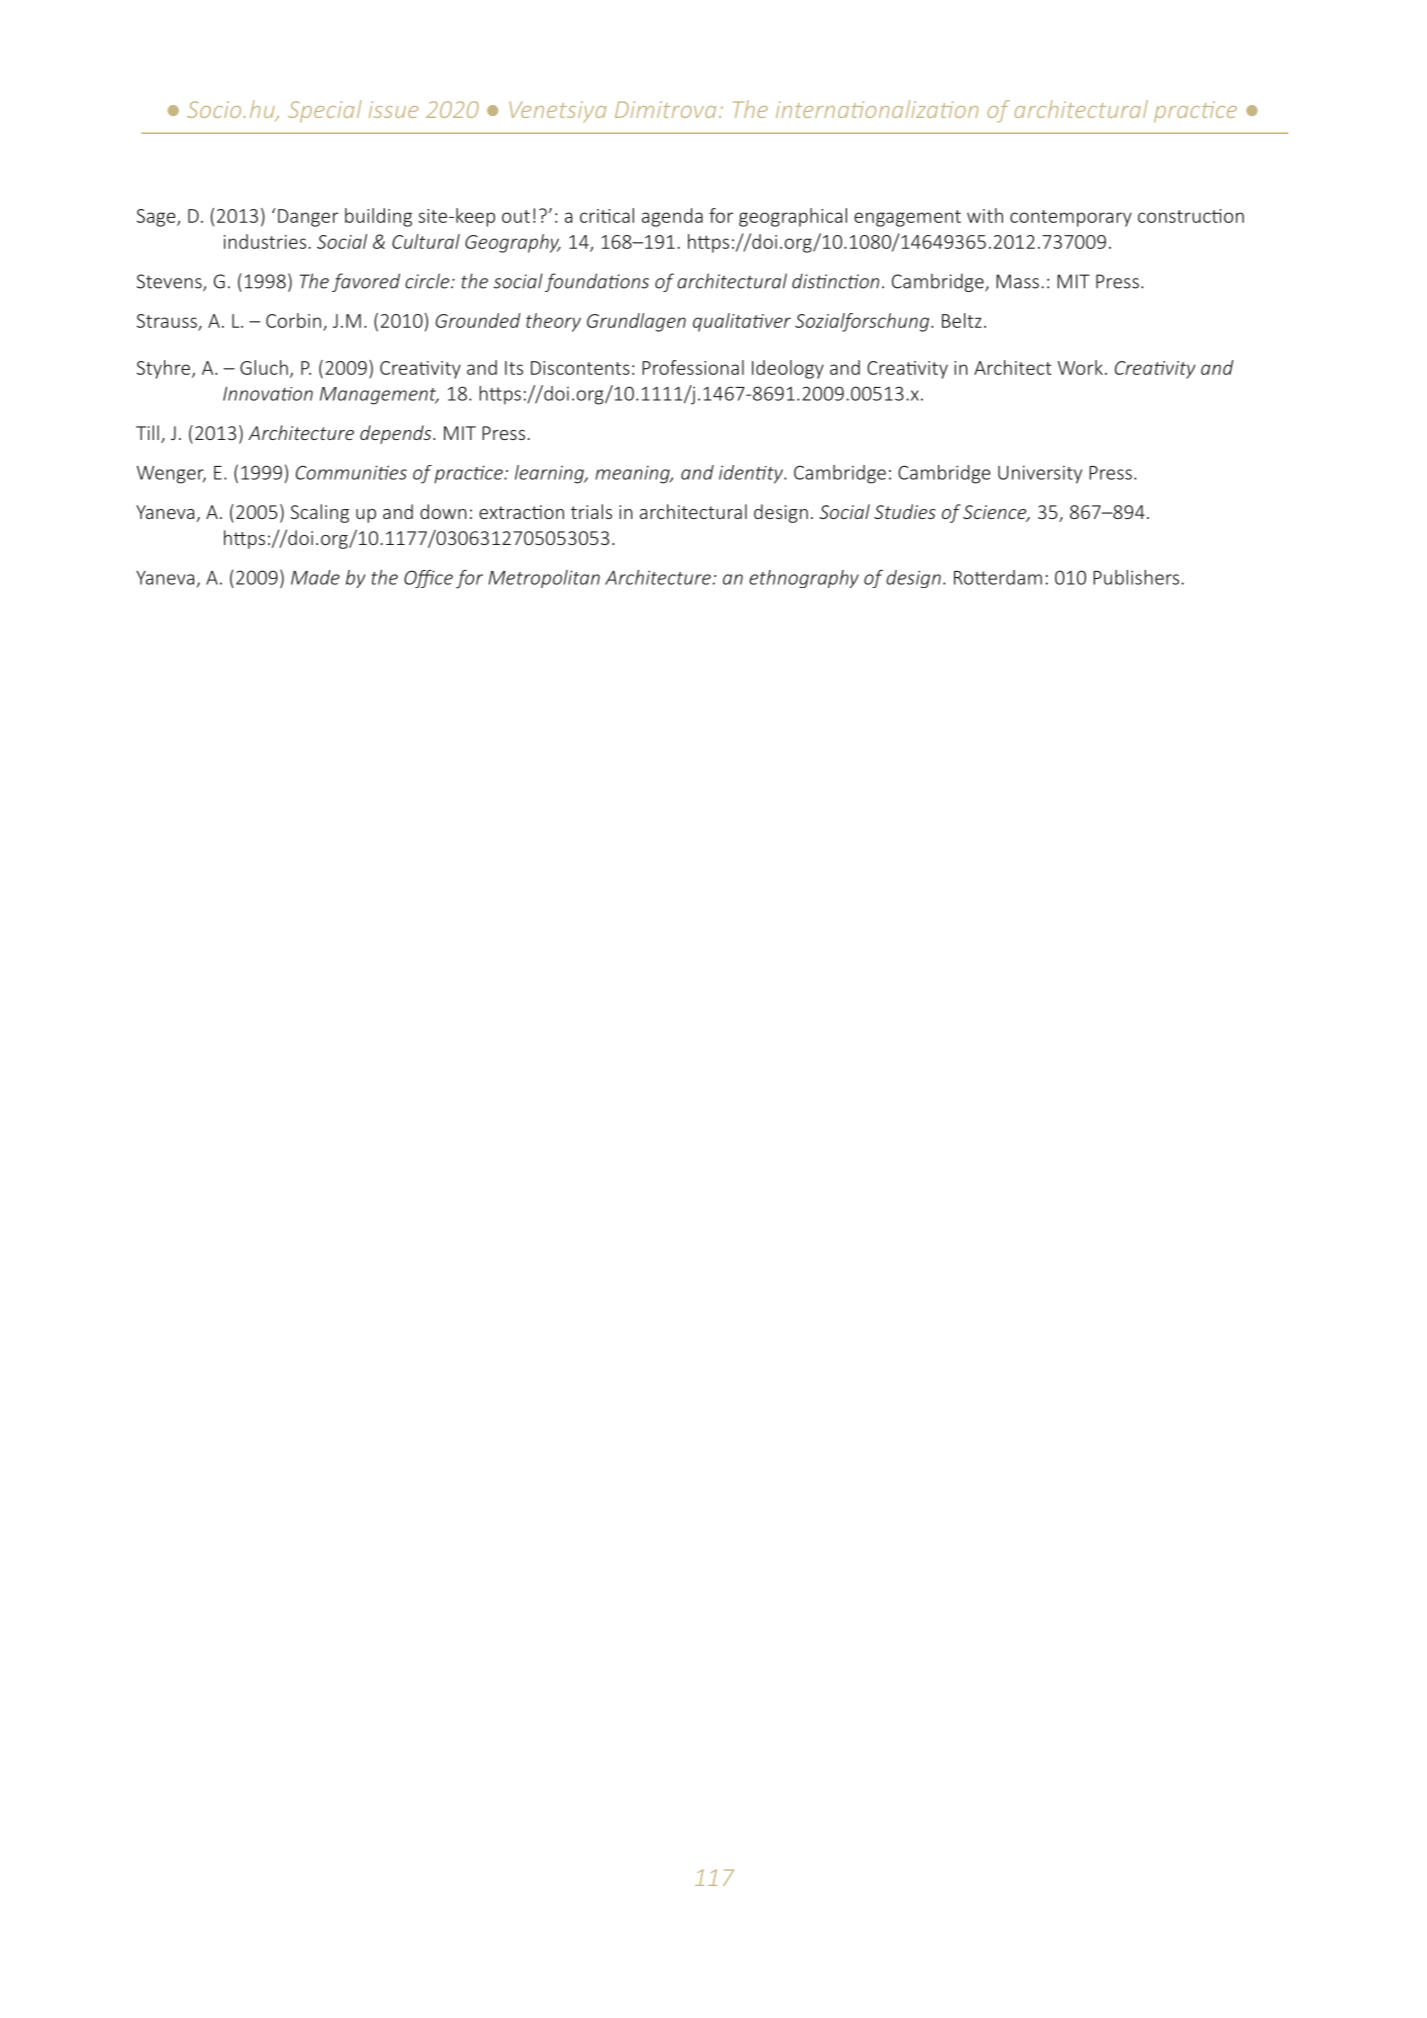 The width and height of the screenshot is (1427, 2018). Describe the element at coordinates (1040, 474) in the screenshot. I see `University` at that location.
